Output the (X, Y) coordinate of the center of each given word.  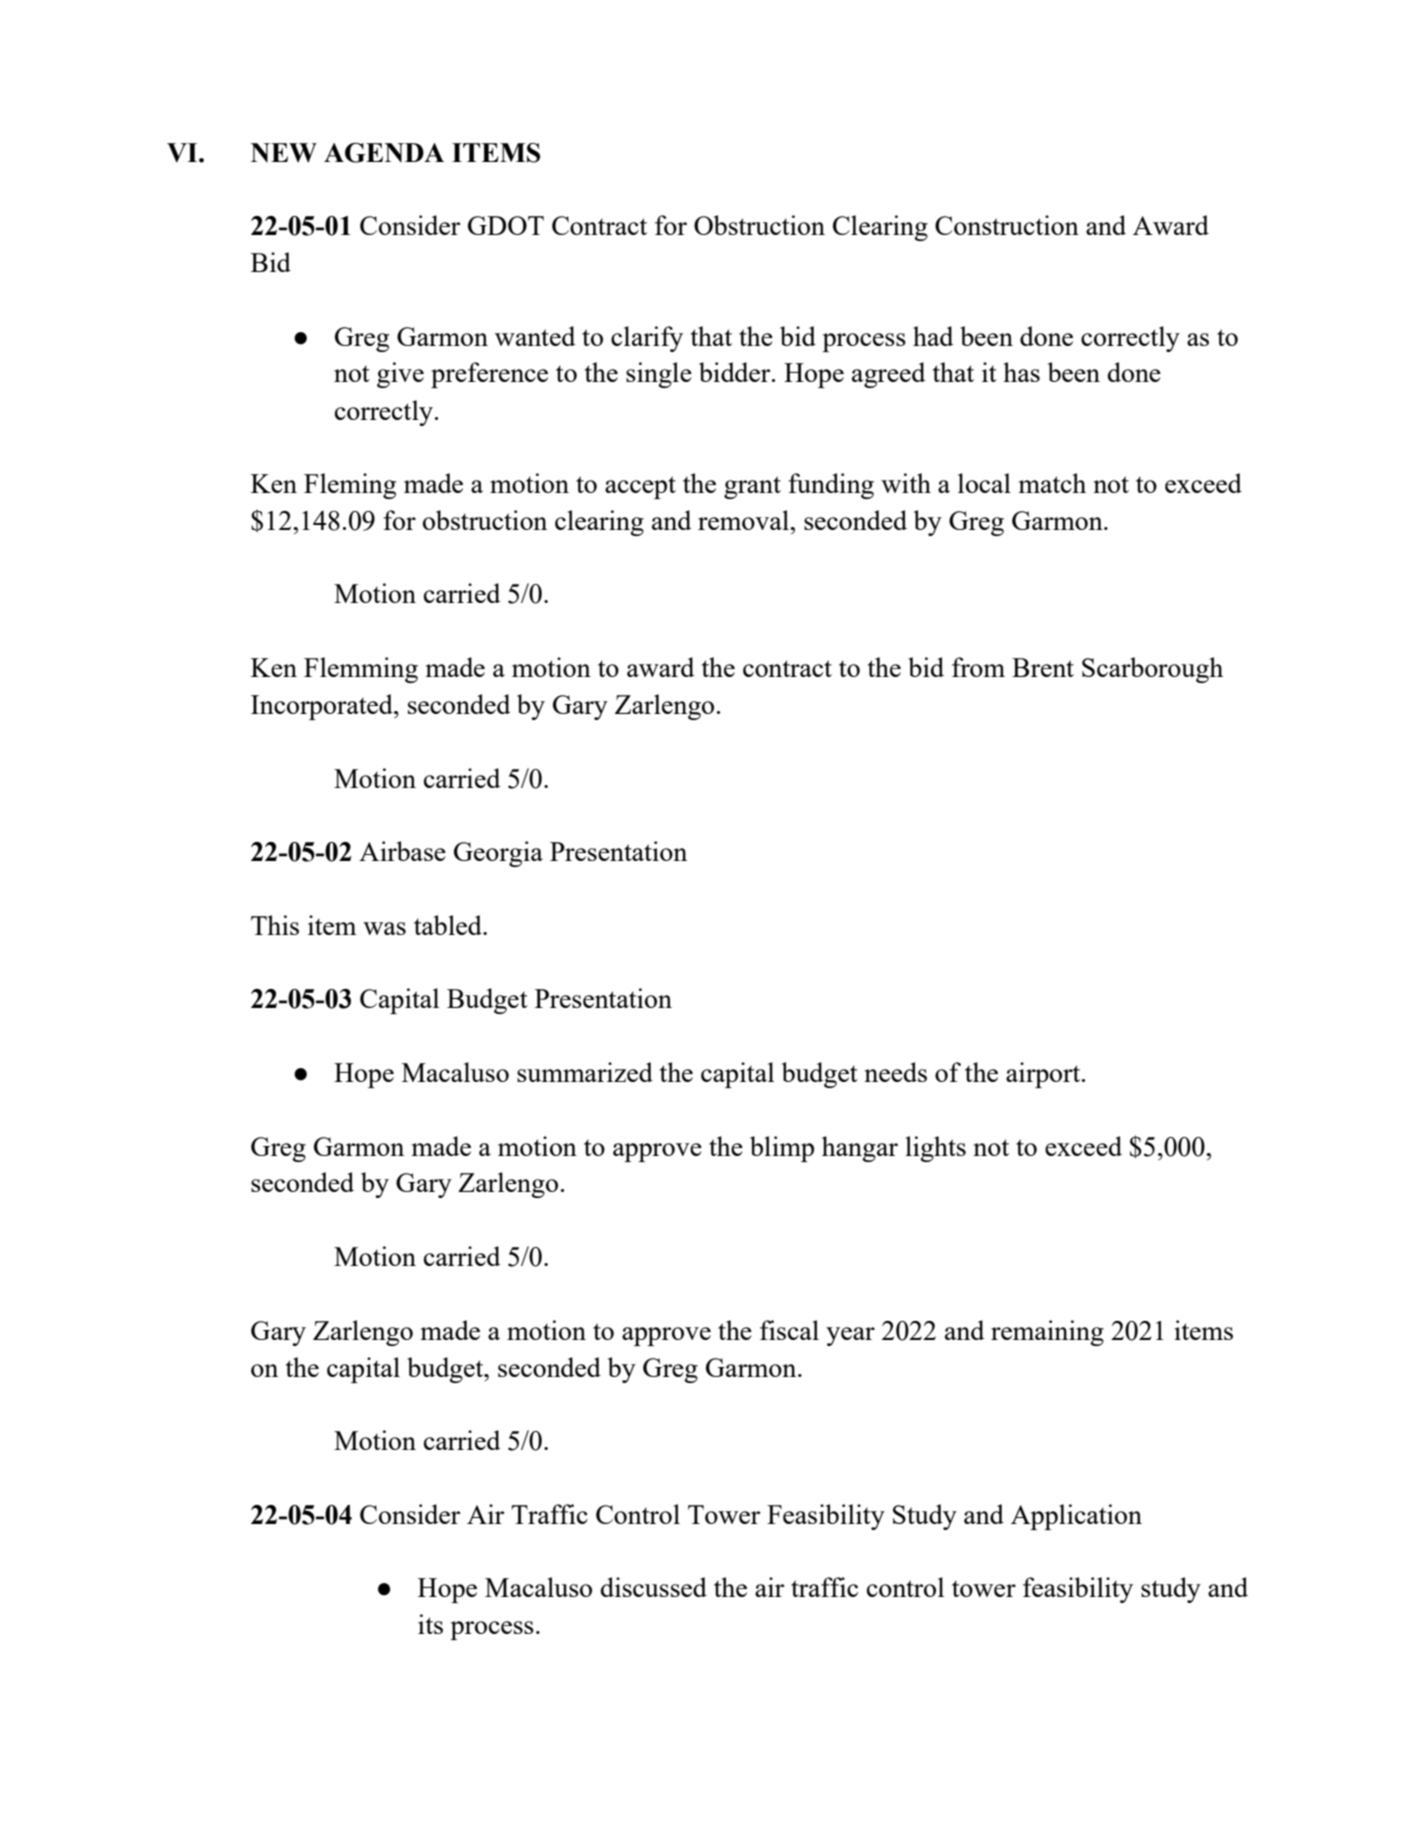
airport (1044, 1075)
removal (744, 520)
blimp (782, 1149)
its (430, 1624)
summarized (585, 1072)
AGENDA (384, 153)
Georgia (498, 854)
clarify (647, 339)
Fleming (350, 486)
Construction (1007, 225)
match (1052, 483)
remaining (1047, 1333)
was (384, 928)
